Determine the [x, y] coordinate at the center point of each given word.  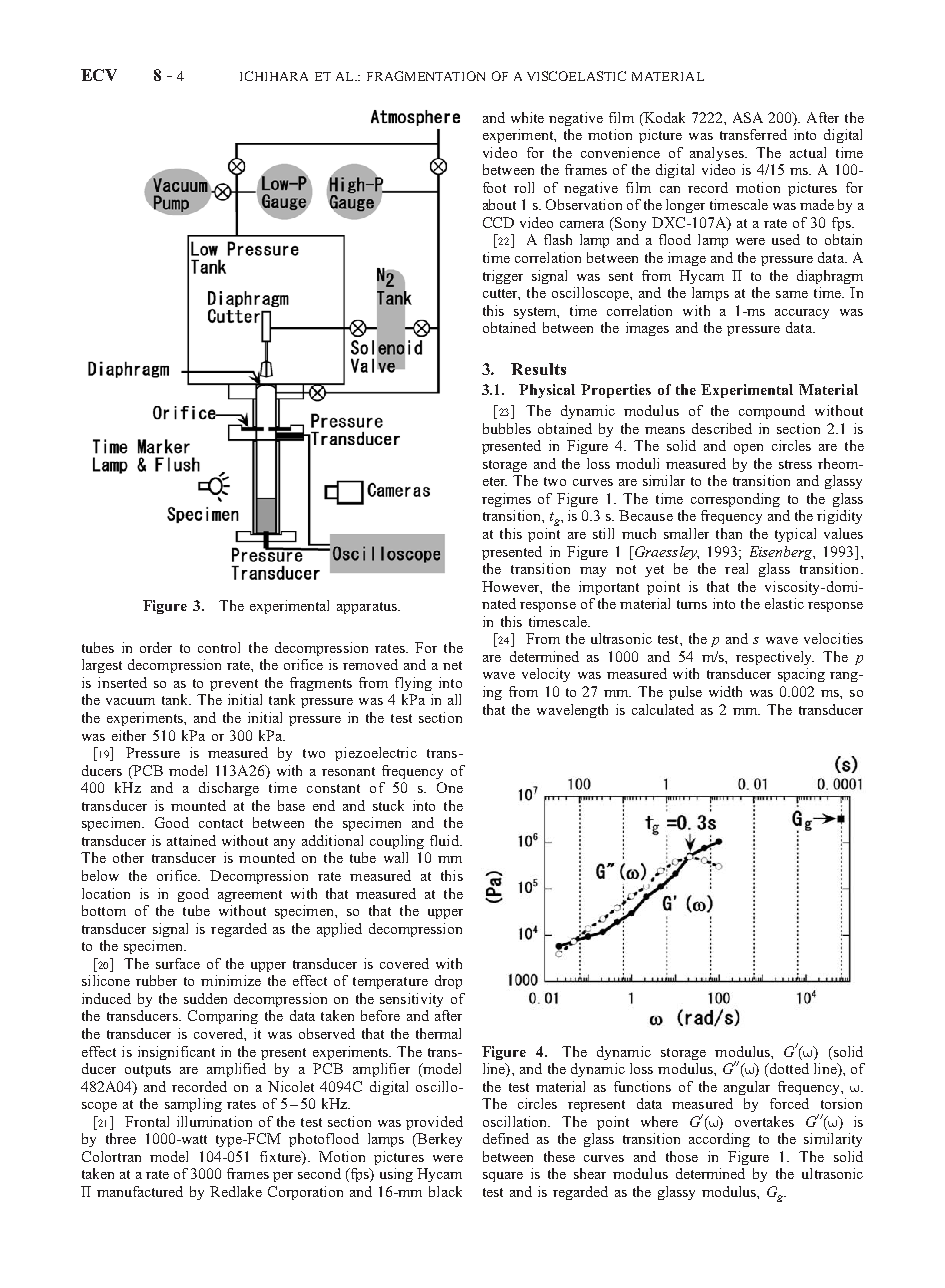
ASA [748, 117]
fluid [445, 840]
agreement [250, 896]
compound [772, 412]
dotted [788, 1070]
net [452, 665]
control [219, 647]
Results [538, 369]
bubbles [507, 428]
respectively [775, 658]
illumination [214, 1121]
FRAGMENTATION [426, 76]
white [527, 117]
